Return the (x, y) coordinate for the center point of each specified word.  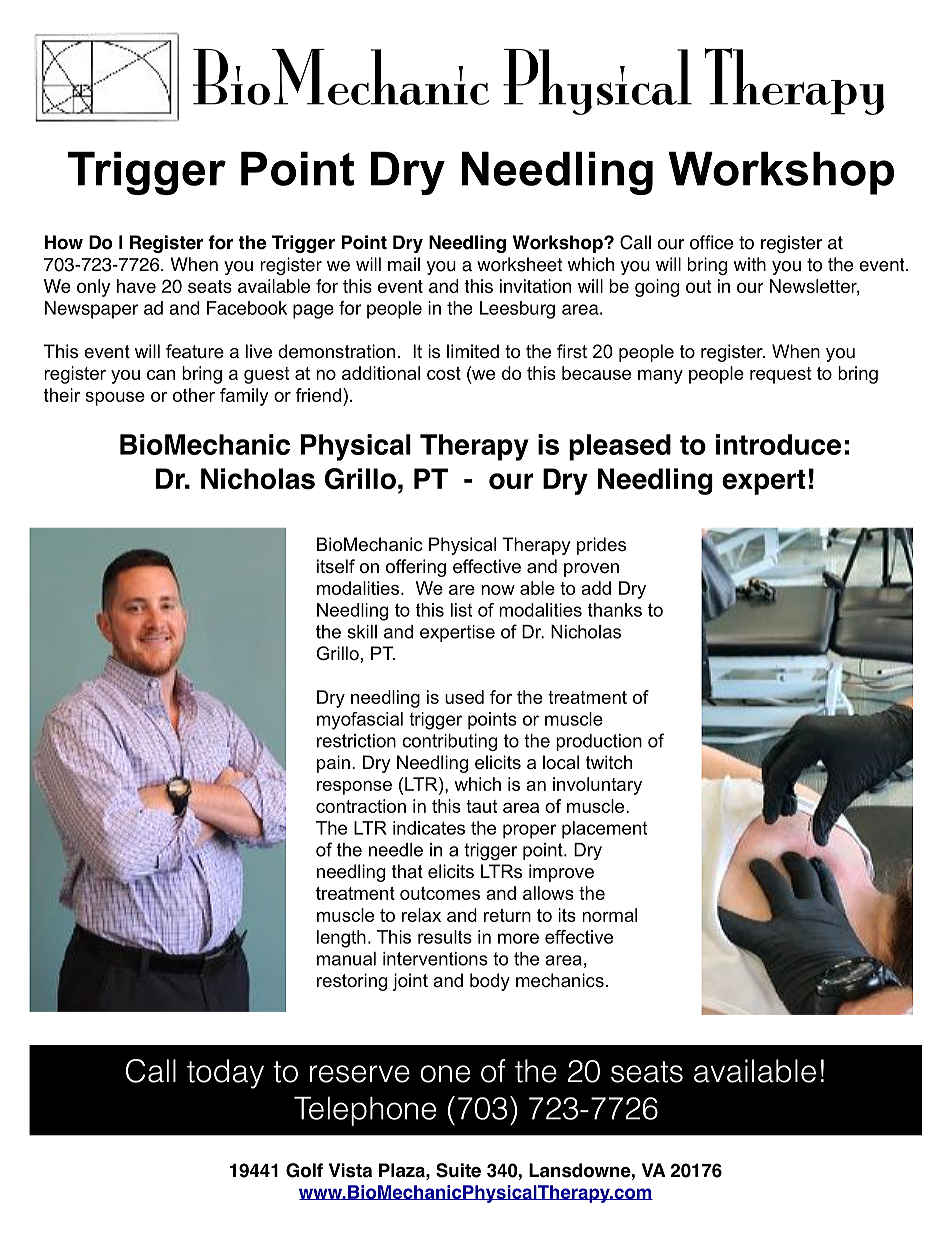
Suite (458, 1170)
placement (604, 830)
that (407, 871)
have (136, 286)
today (225, 1074)
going (657, 288)
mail (404, 264)
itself (336, 566)
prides (601, 546)
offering (416, 568)
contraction (361, 806)
